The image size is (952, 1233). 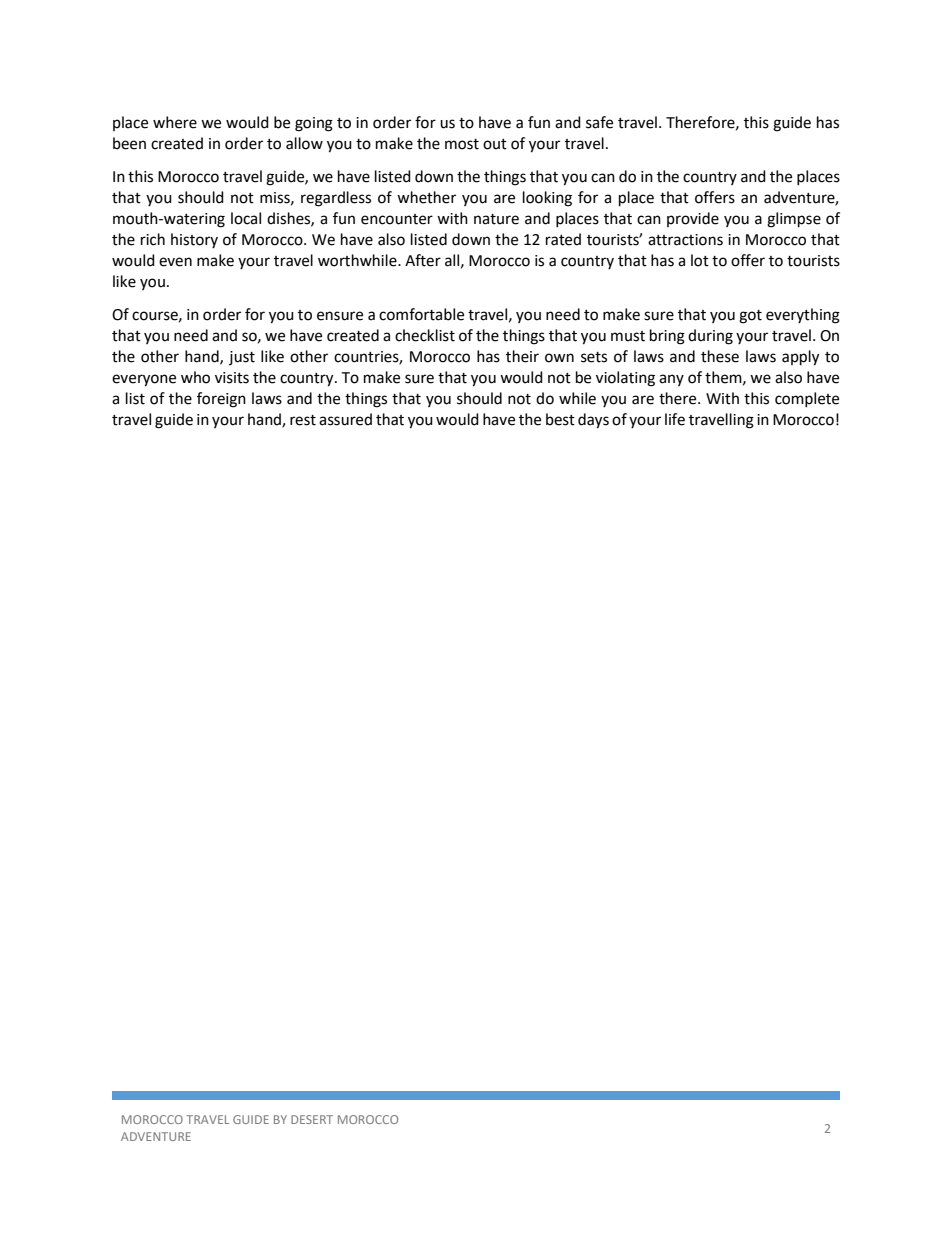 I want to click on violating, so click(x=625, y=379).
